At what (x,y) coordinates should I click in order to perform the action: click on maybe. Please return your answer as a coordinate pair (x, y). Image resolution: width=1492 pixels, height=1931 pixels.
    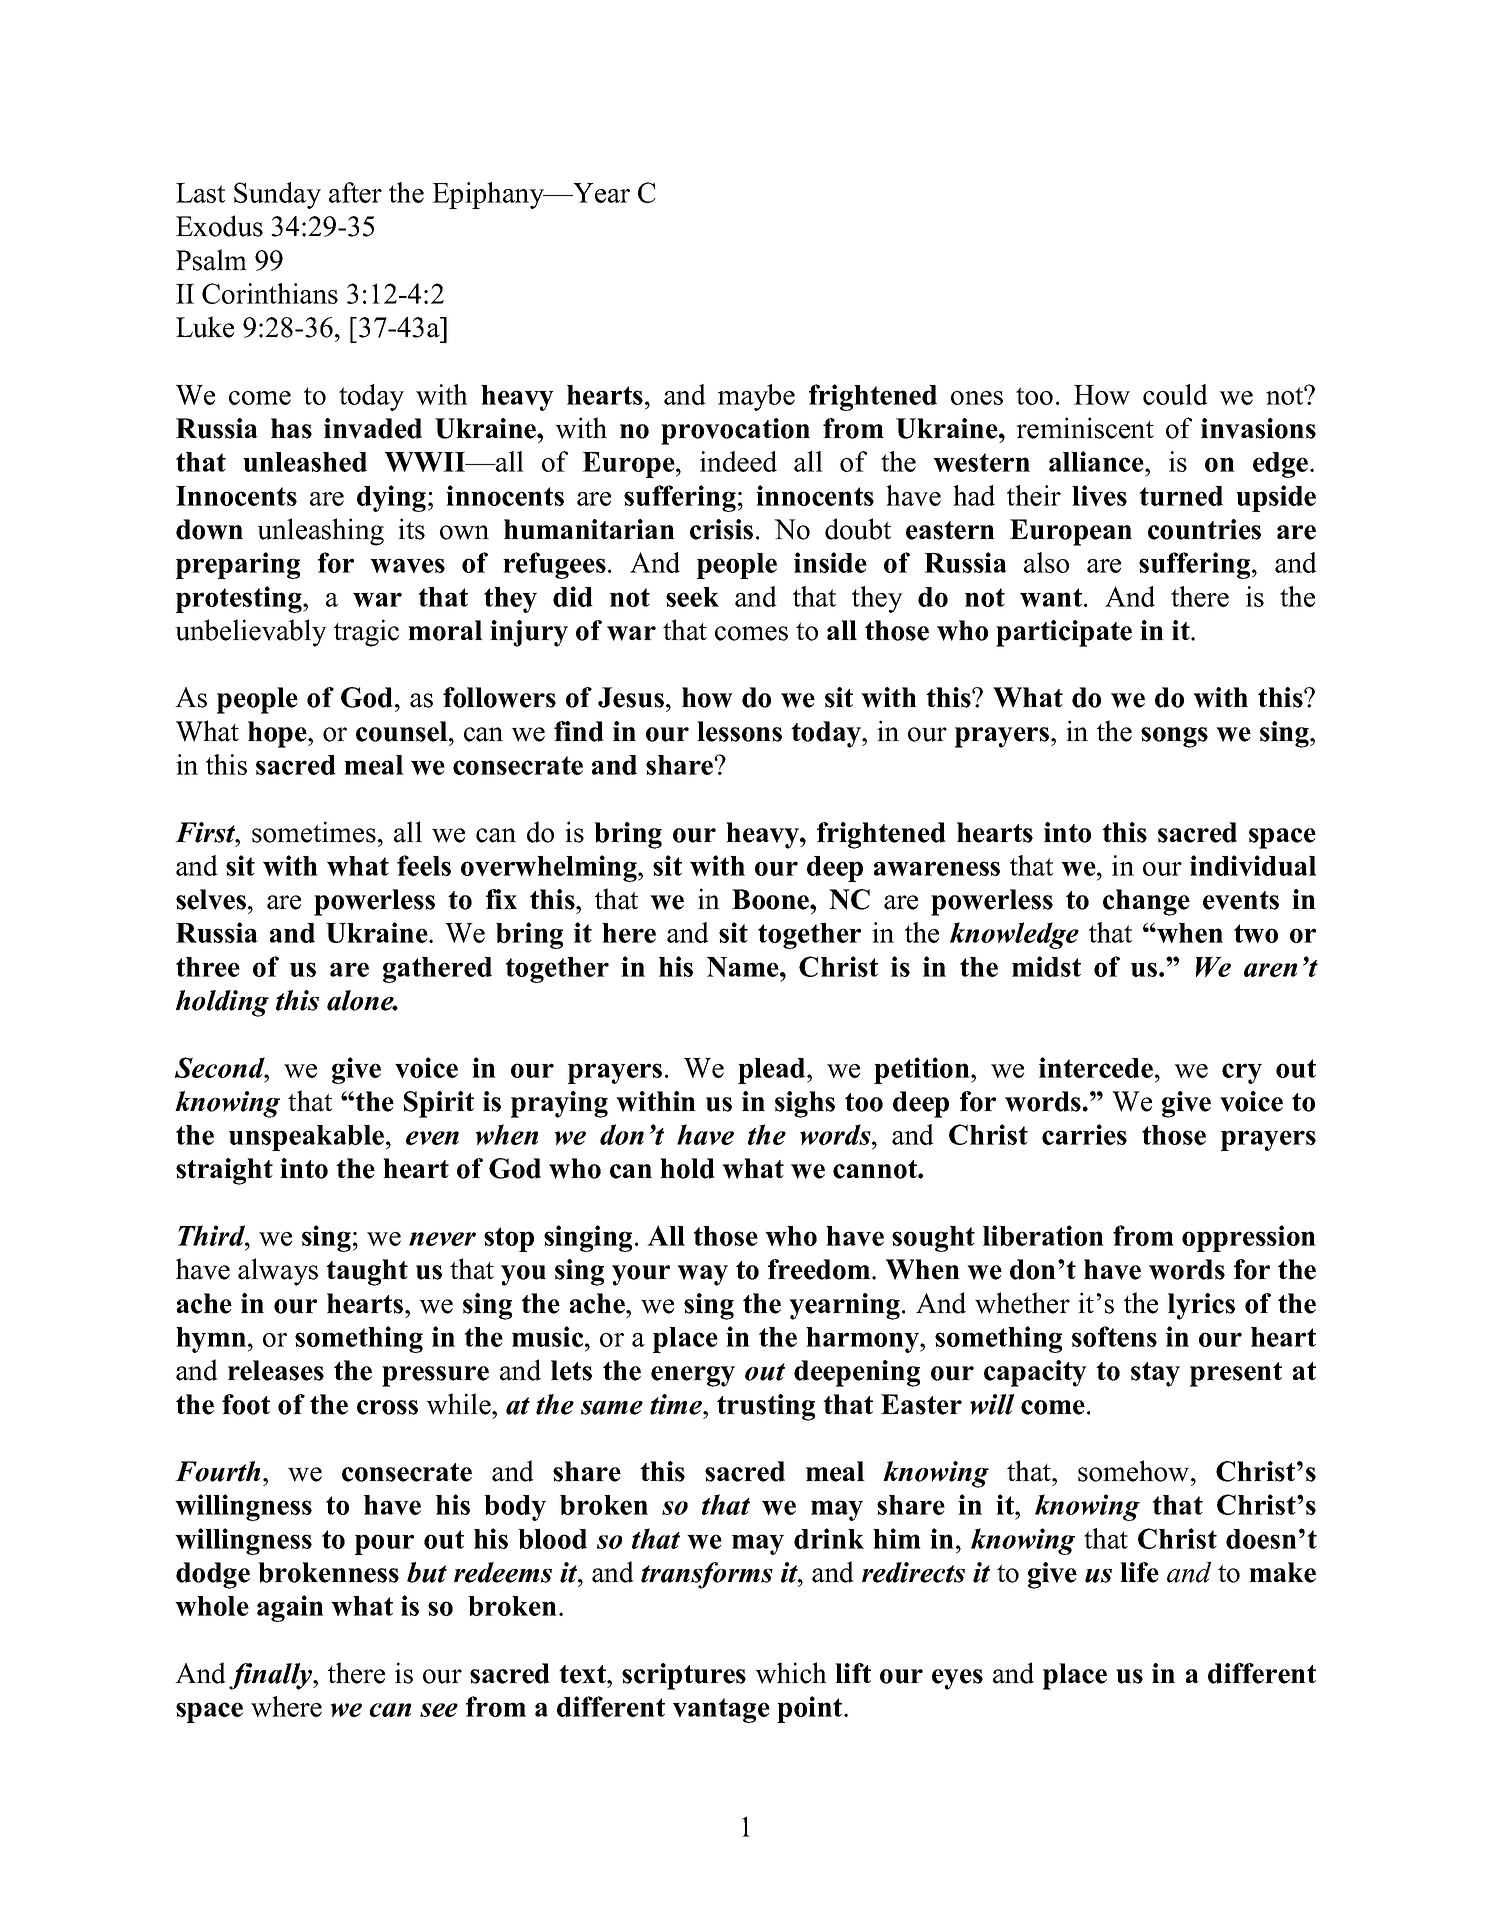
    Looking at the image, I should click on (756, 397).
